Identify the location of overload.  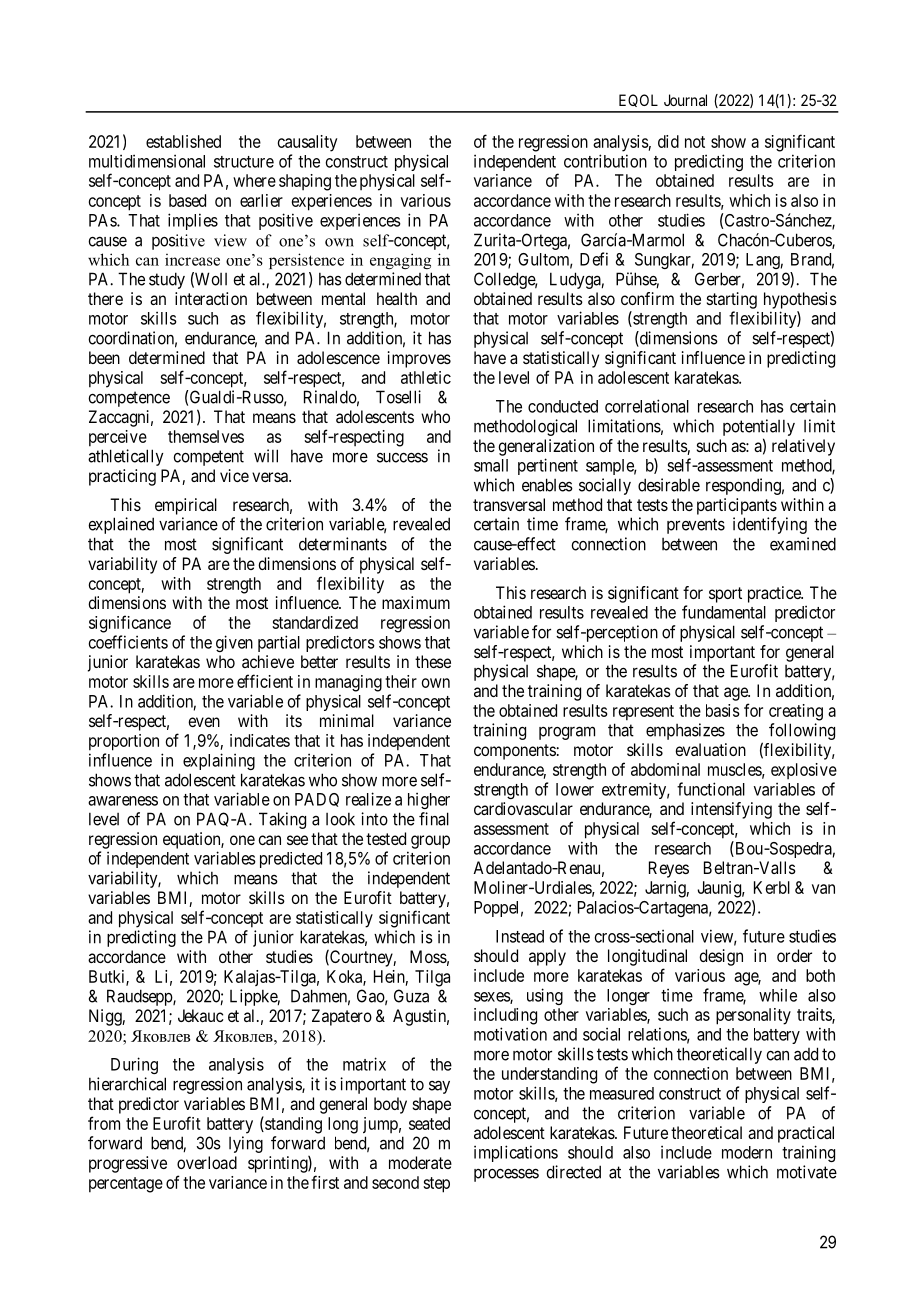
(207, 1162).
